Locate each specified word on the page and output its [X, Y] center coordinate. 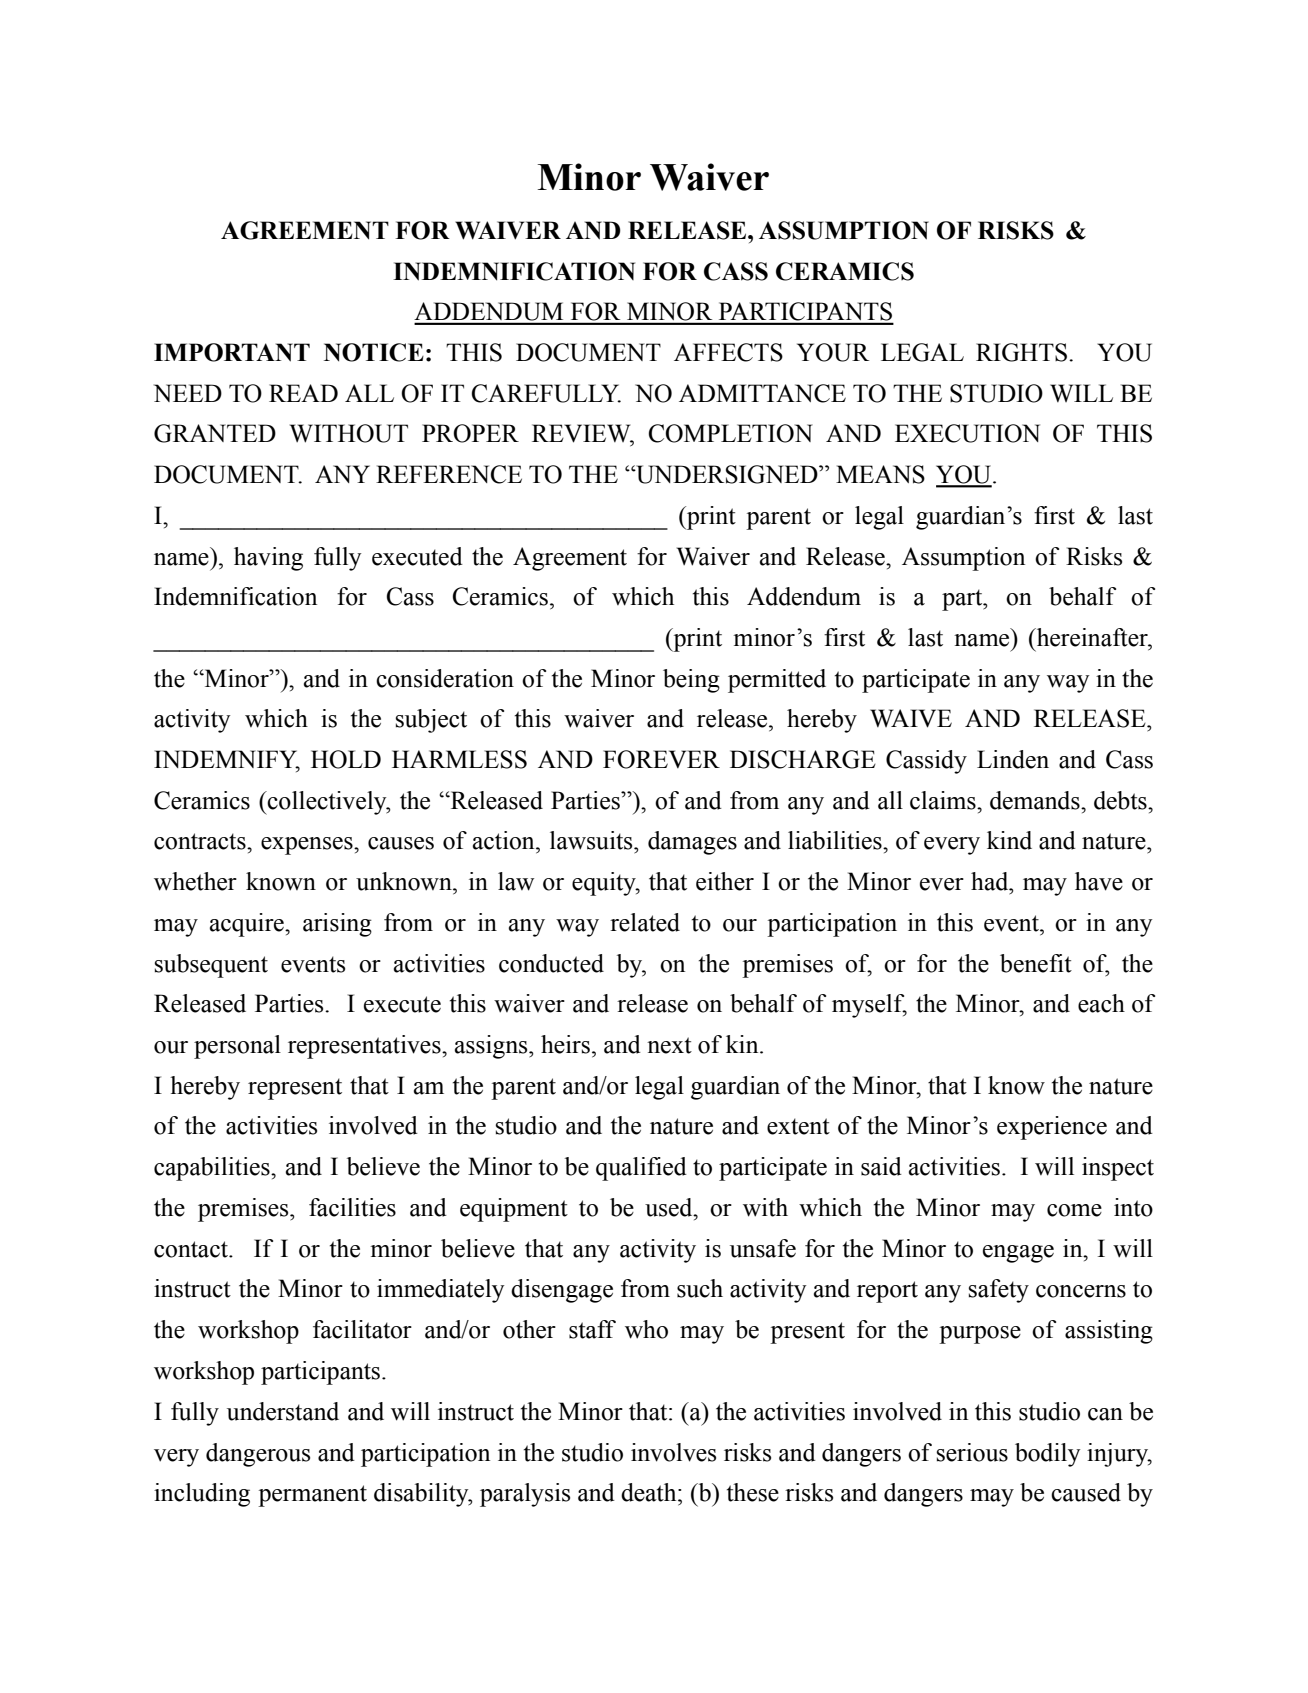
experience [1052, 1128]
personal [237, 1047]
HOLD [346, 759]
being [691, 681]
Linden [1013, 759]
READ [303, 393]
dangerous [258, 1455]
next [669, 1045]
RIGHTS [1021, 352]
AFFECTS [728, 352]
